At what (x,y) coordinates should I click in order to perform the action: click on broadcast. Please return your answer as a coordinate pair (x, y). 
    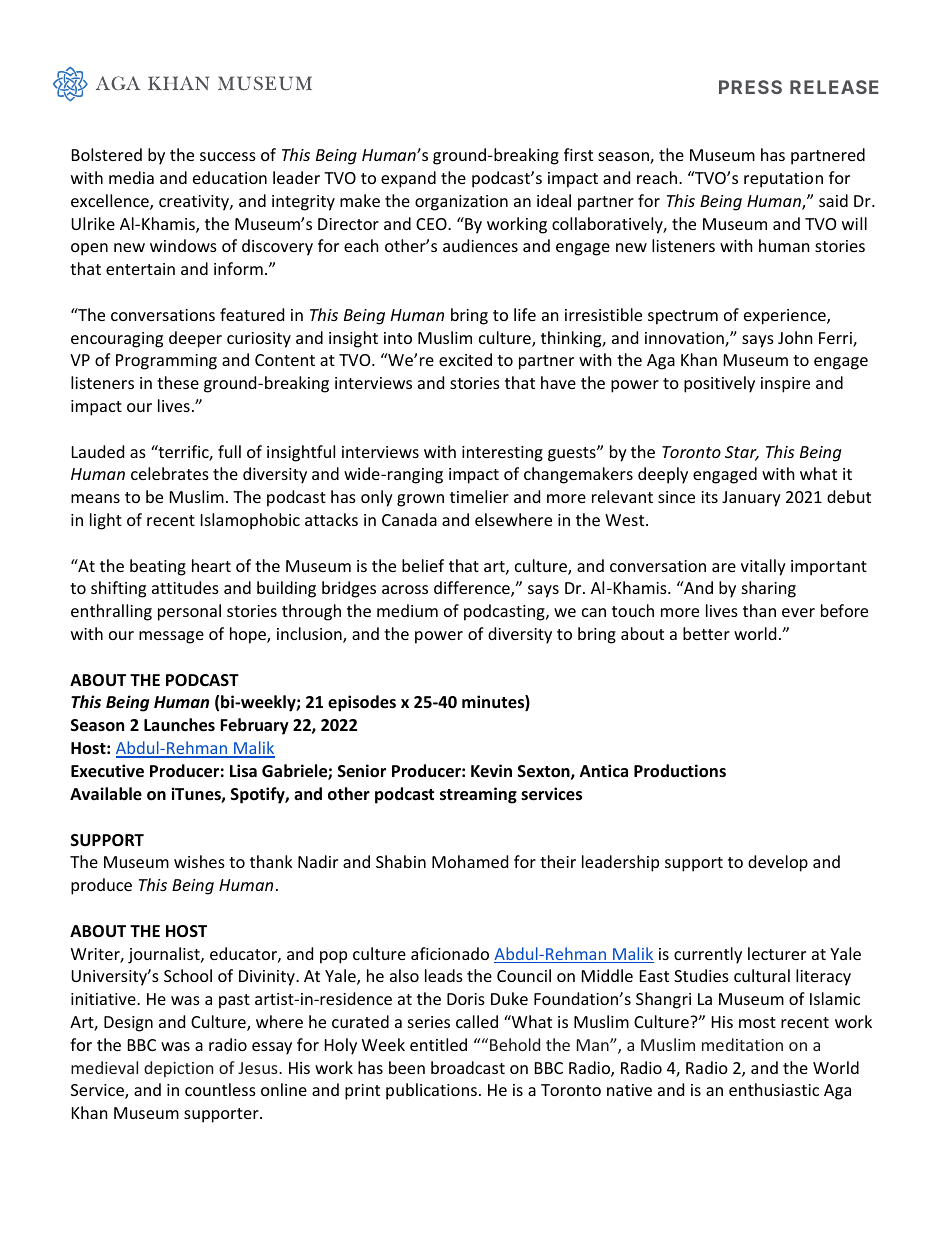
    Looking at the image, I should click on (468, 1067).
